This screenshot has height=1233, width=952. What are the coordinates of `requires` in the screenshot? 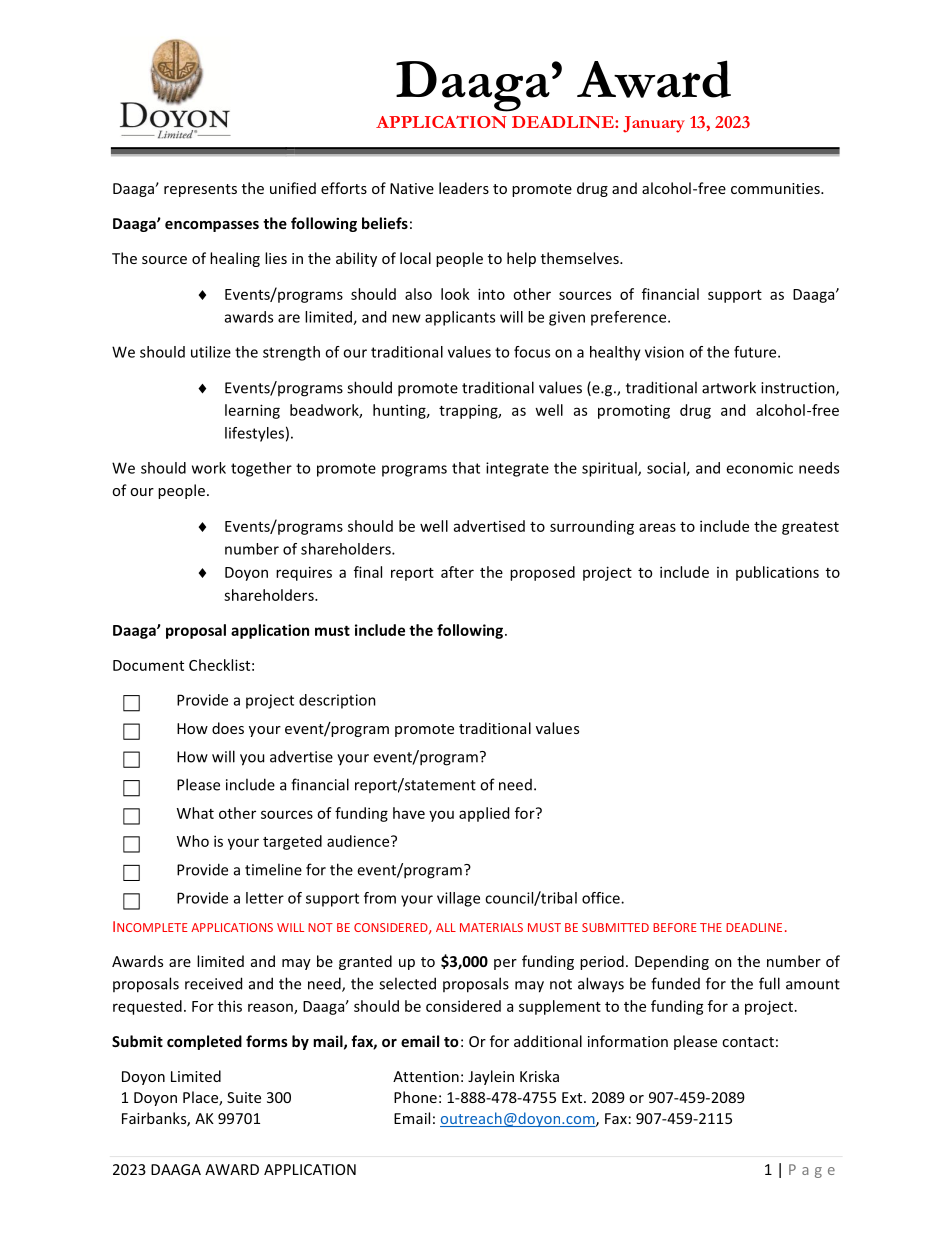 It's located at (304, 573).
